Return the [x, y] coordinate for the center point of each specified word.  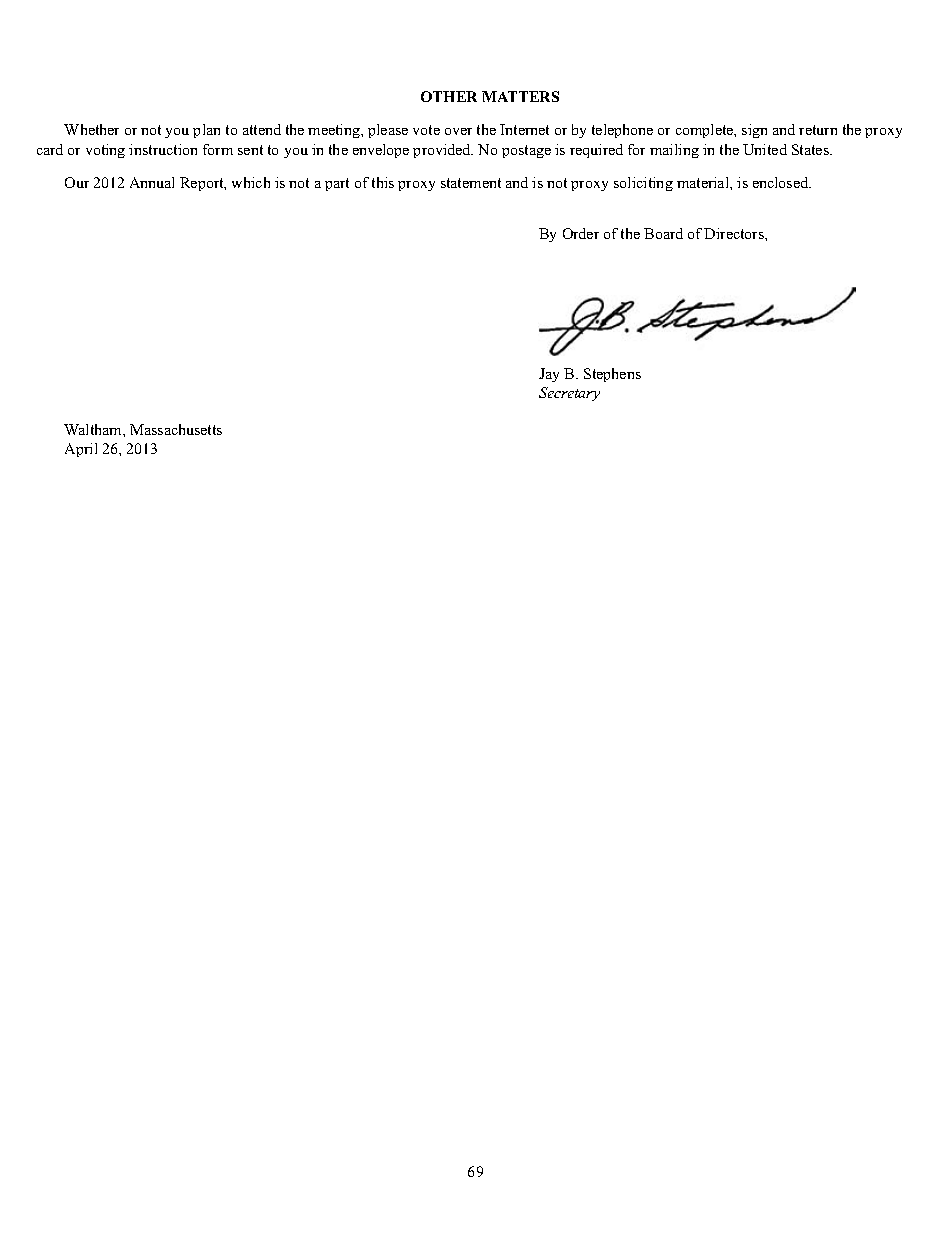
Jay [549, 375]
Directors [735, 233]
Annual [152, 182]
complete [706, 131]
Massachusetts [176, 429]
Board [663, 233]
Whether [91, 129]
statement [471, 183]
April [81, 450]
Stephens [612, 375]
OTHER [449, 96]
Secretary [569, 394]
